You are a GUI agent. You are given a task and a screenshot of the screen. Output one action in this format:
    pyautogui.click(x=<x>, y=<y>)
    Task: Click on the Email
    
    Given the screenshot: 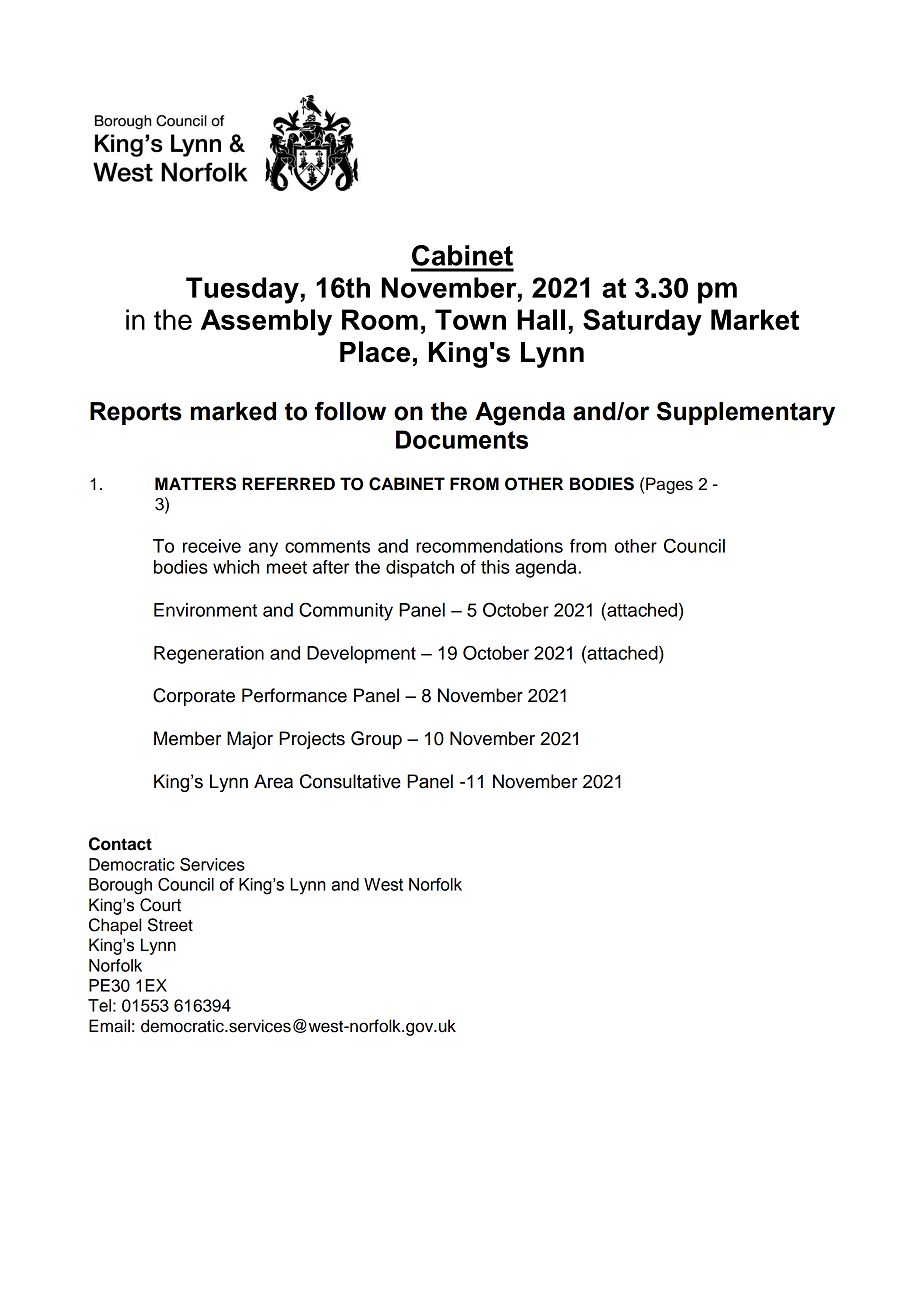 What is the action you would take?
    pyautogui.click(x=109, y=1026)
